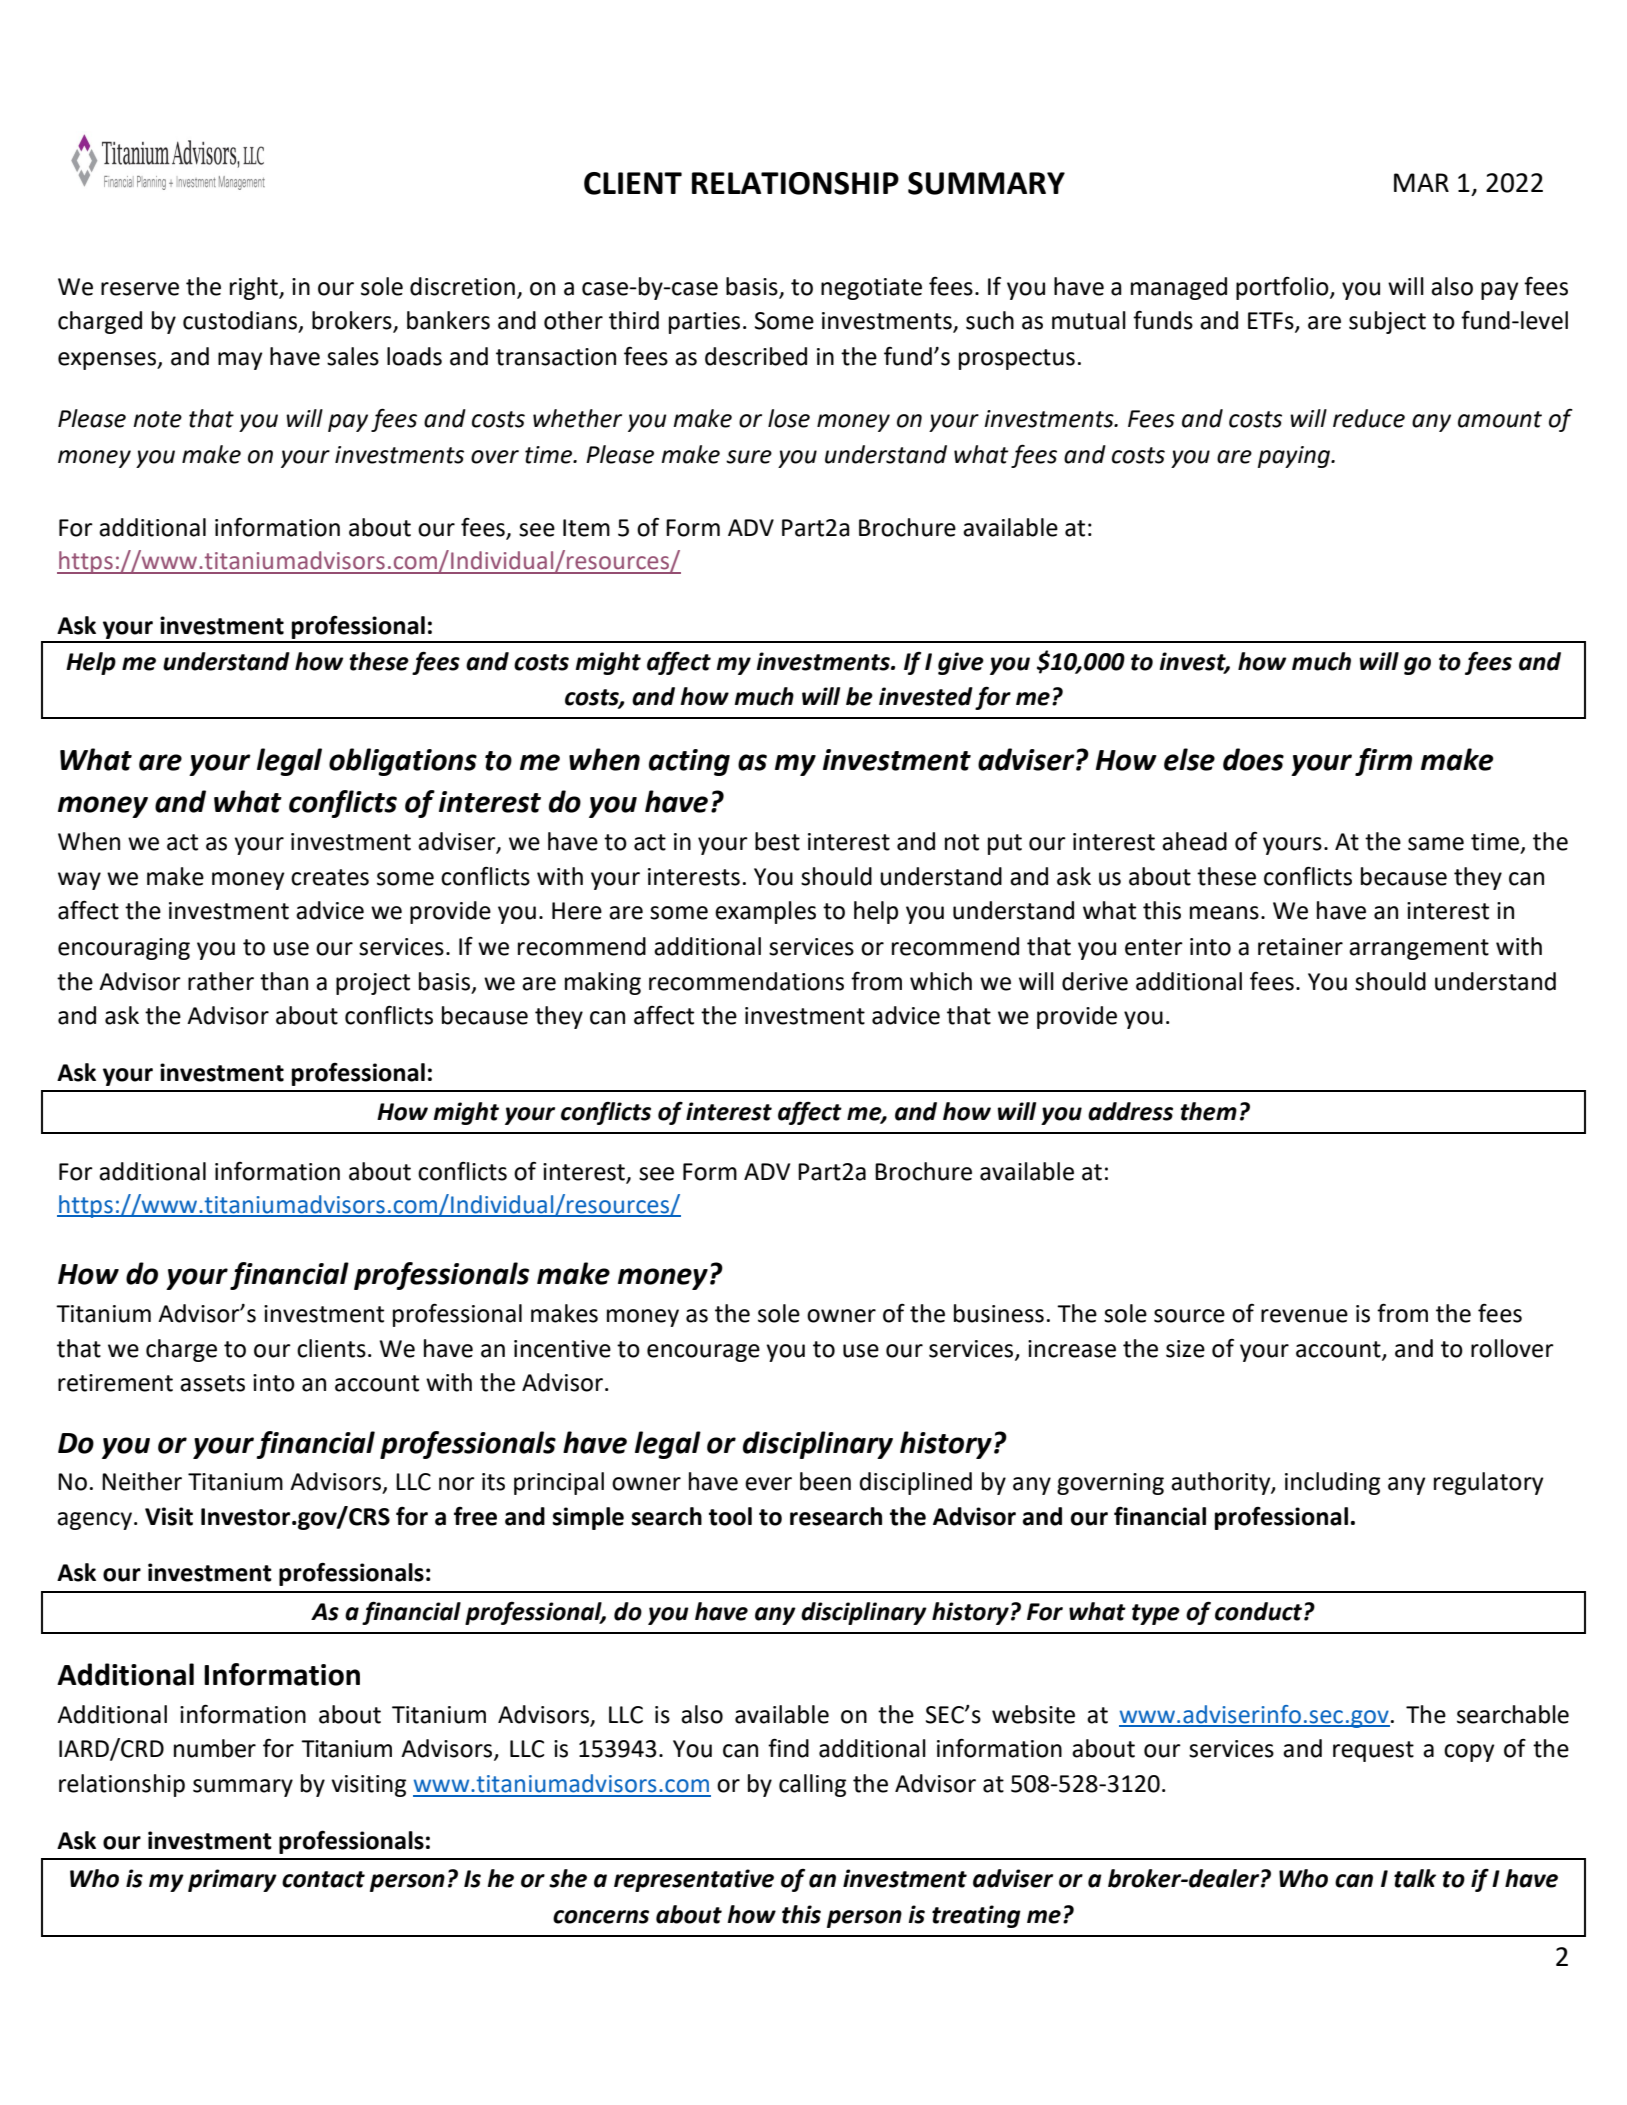 The height and width of the image is (2105, 1627). I want to click on talk, so click(1415, 1878).
